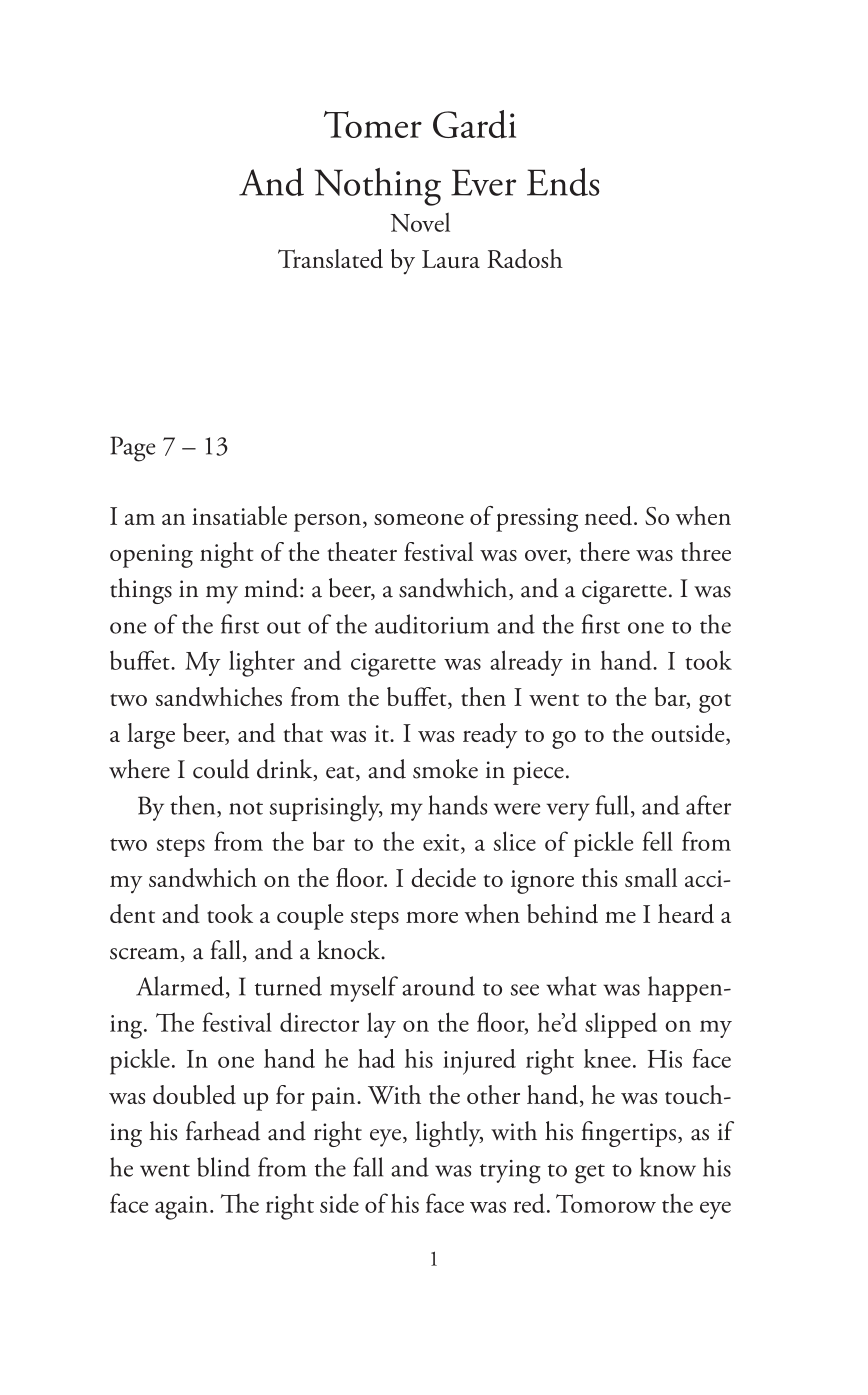 Image resolution: width=868 pixels, height=1395 pixels. Describe the element at coordinates (377, 187) in the document. I see `Nothing` at that location.
